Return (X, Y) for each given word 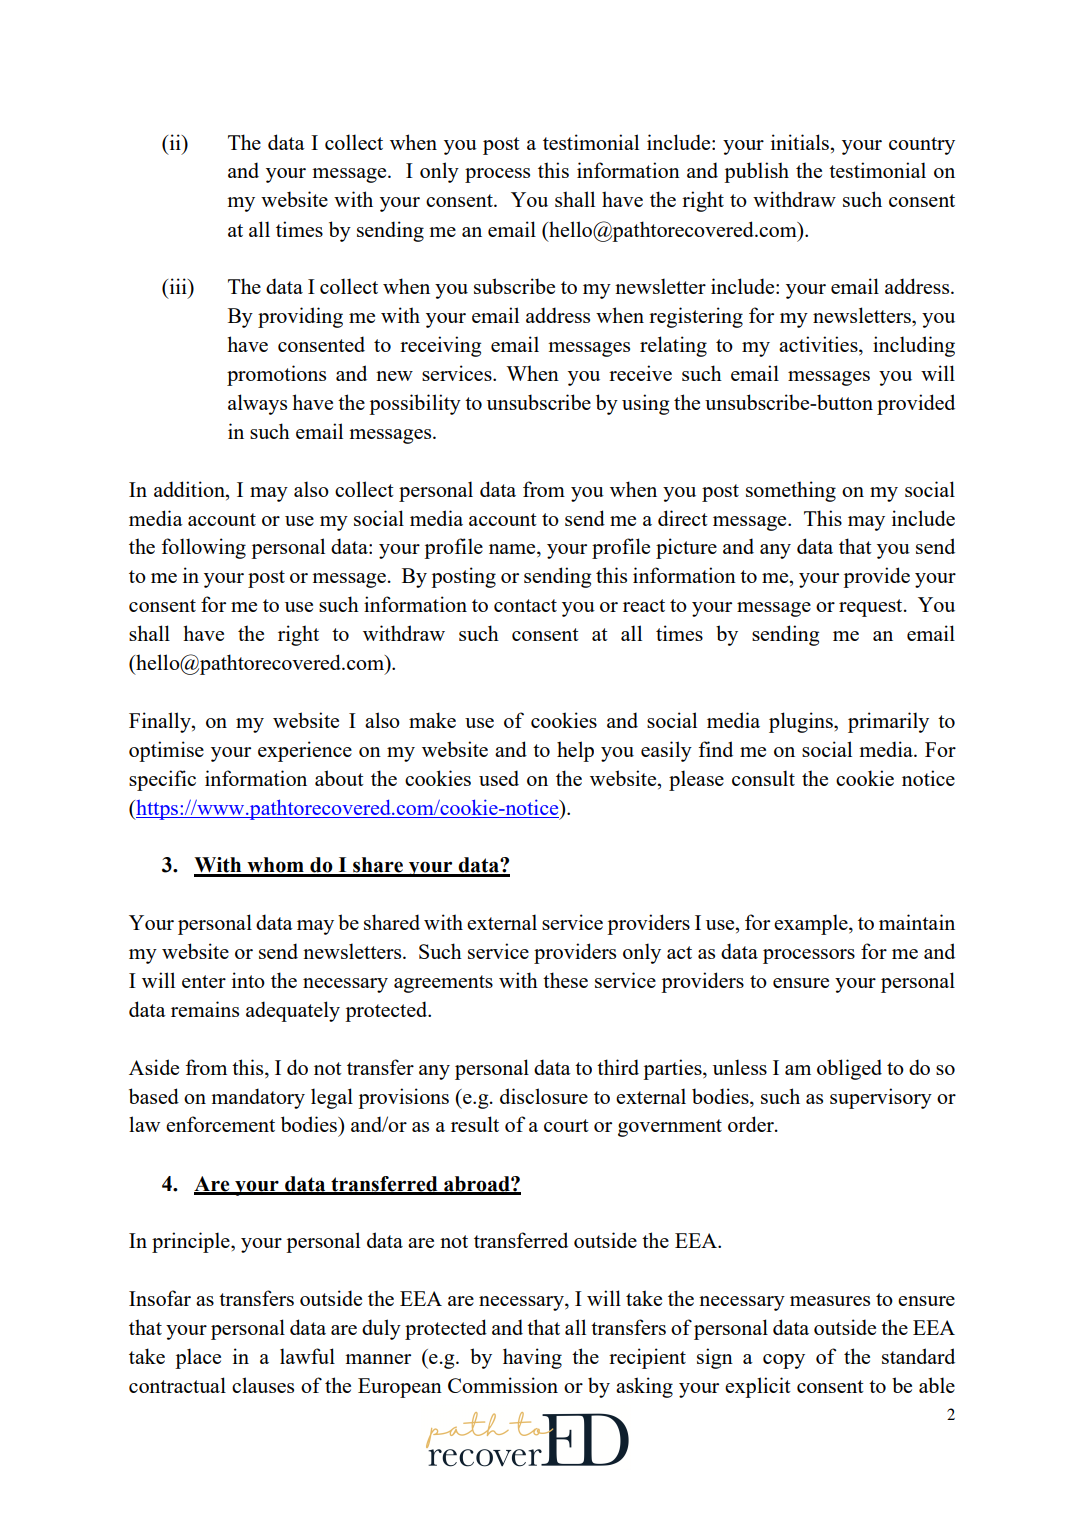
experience (305, 751)
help (575, 751)
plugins (802, 722)
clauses (263, 1385)
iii (178, 286)
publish (756, 172)
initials (800, 142)
